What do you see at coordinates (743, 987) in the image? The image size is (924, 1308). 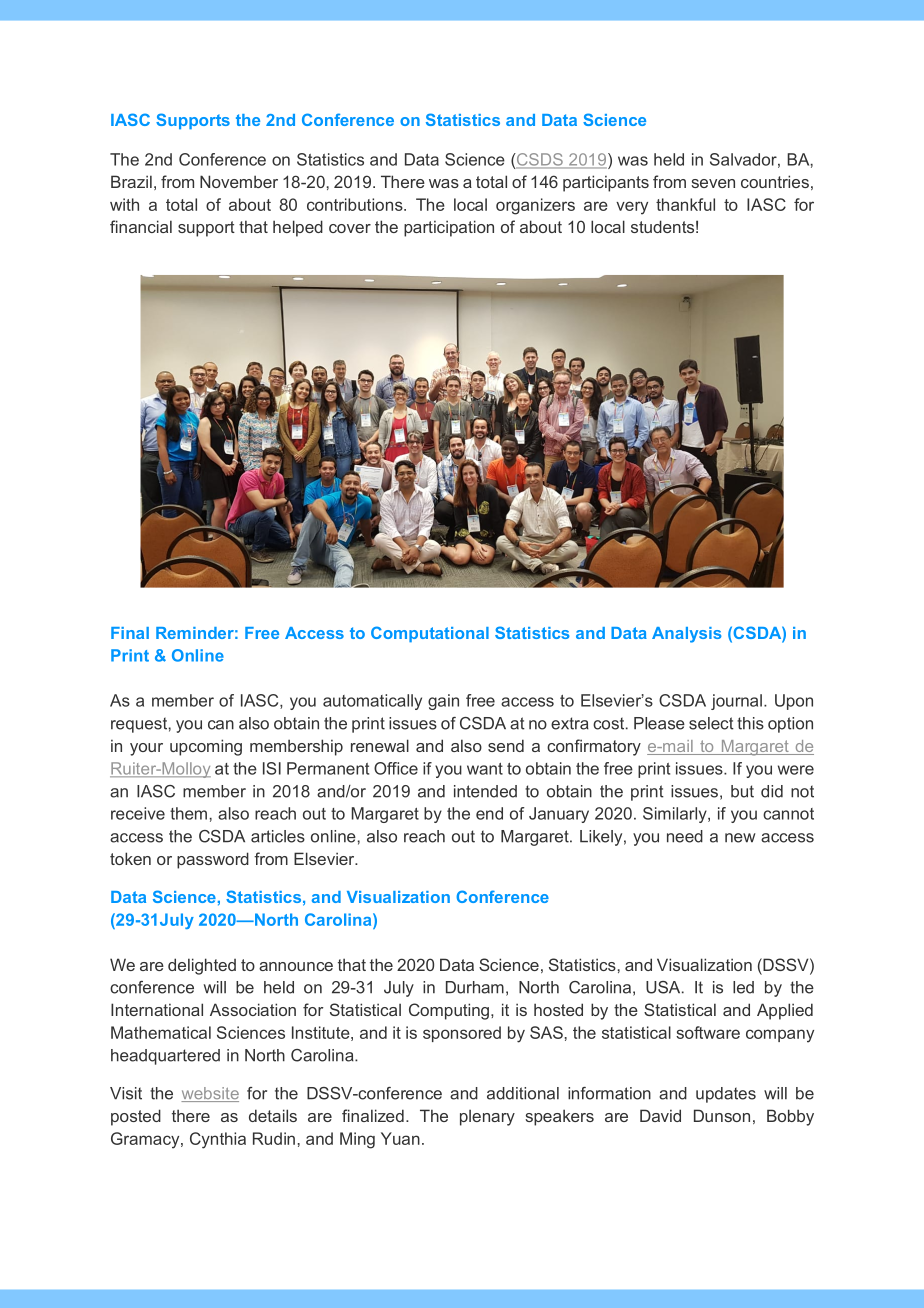 I see `led` at bounding box center [743, 987].
